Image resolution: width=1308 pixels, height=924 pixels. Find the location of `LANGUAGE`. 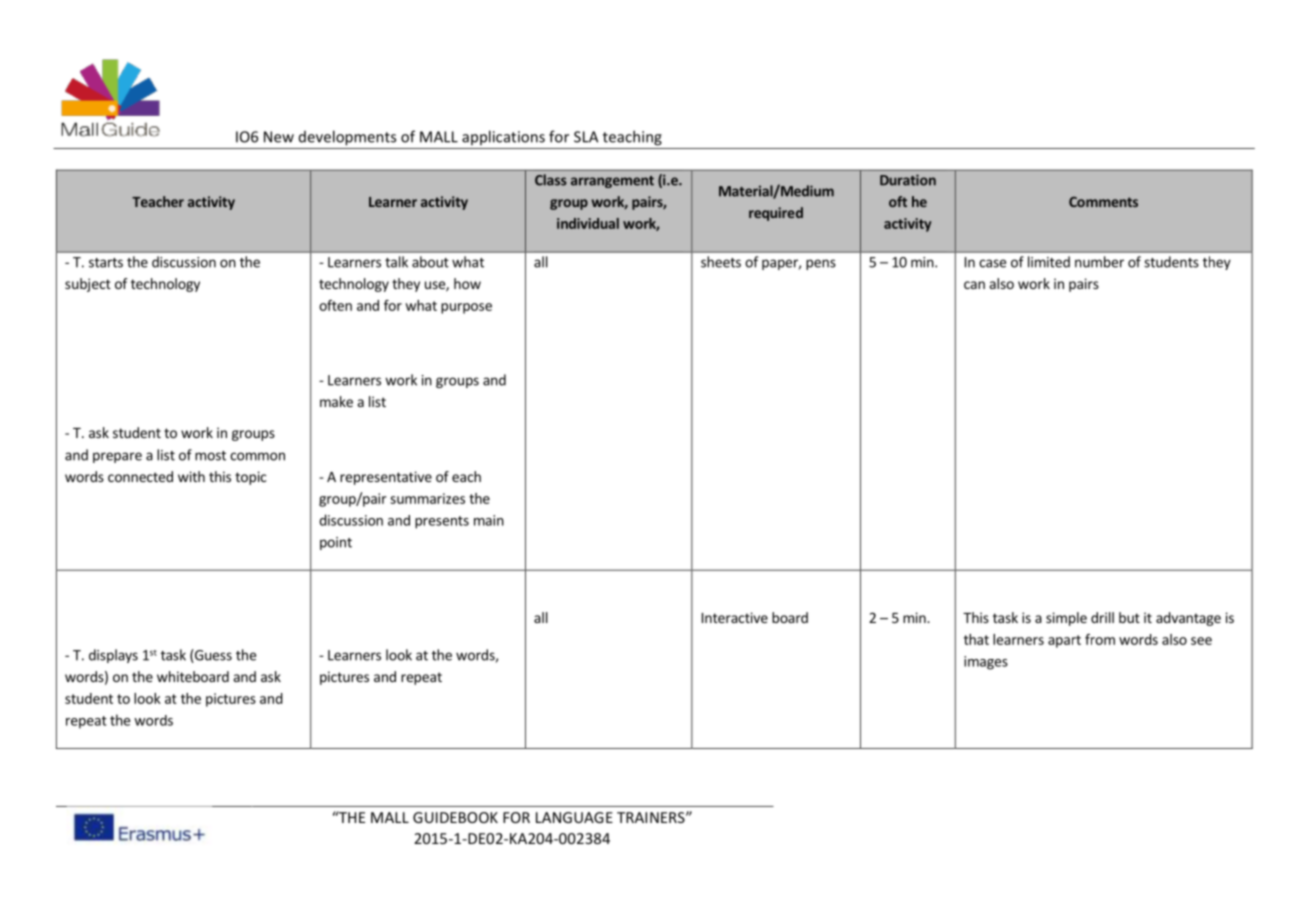

LANGUAGE is located at coordinates (574, 817).
